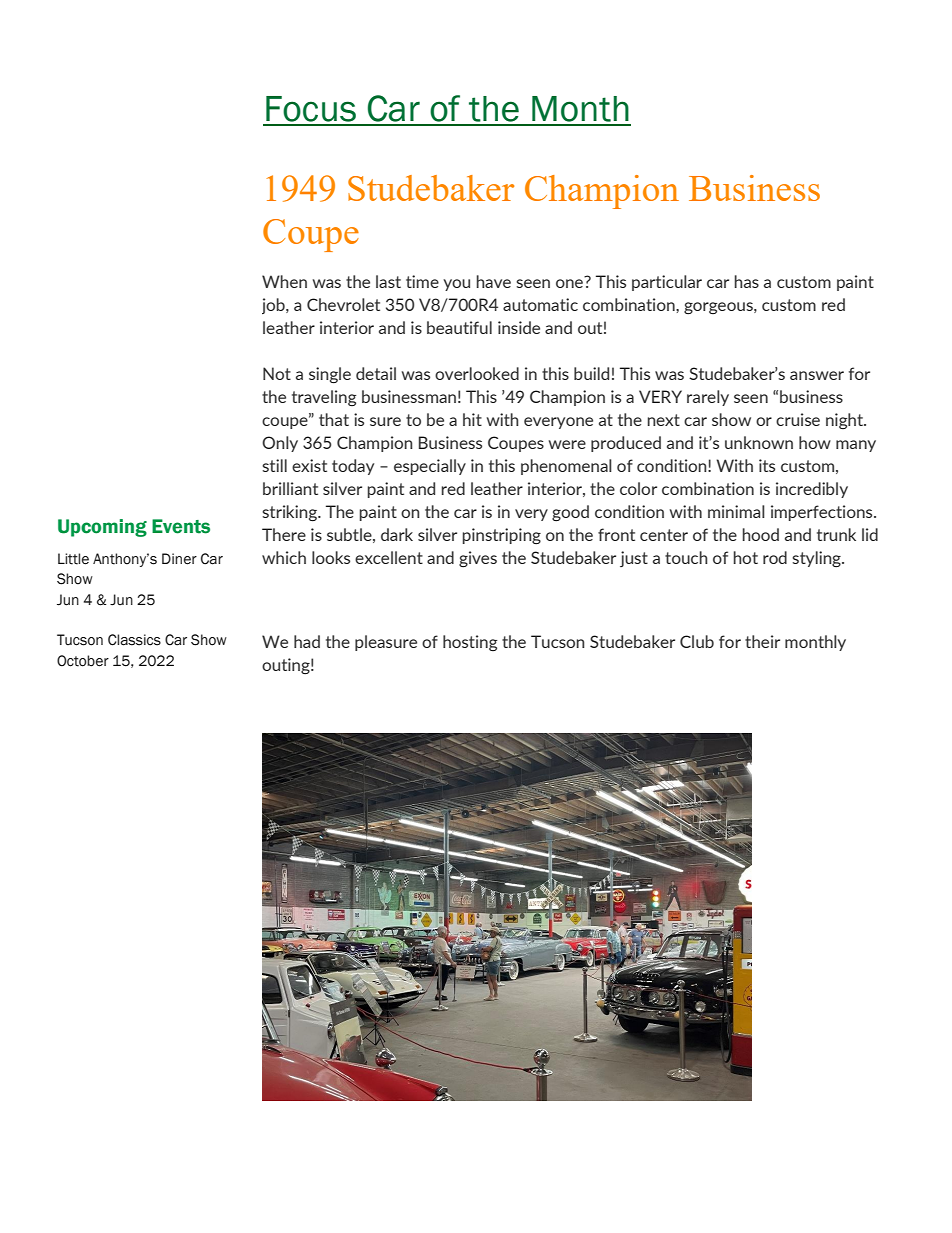  What do you see at coordinates (134, 640) in the screenshot?
I see `Classics` at bounding box center [134, 640].
